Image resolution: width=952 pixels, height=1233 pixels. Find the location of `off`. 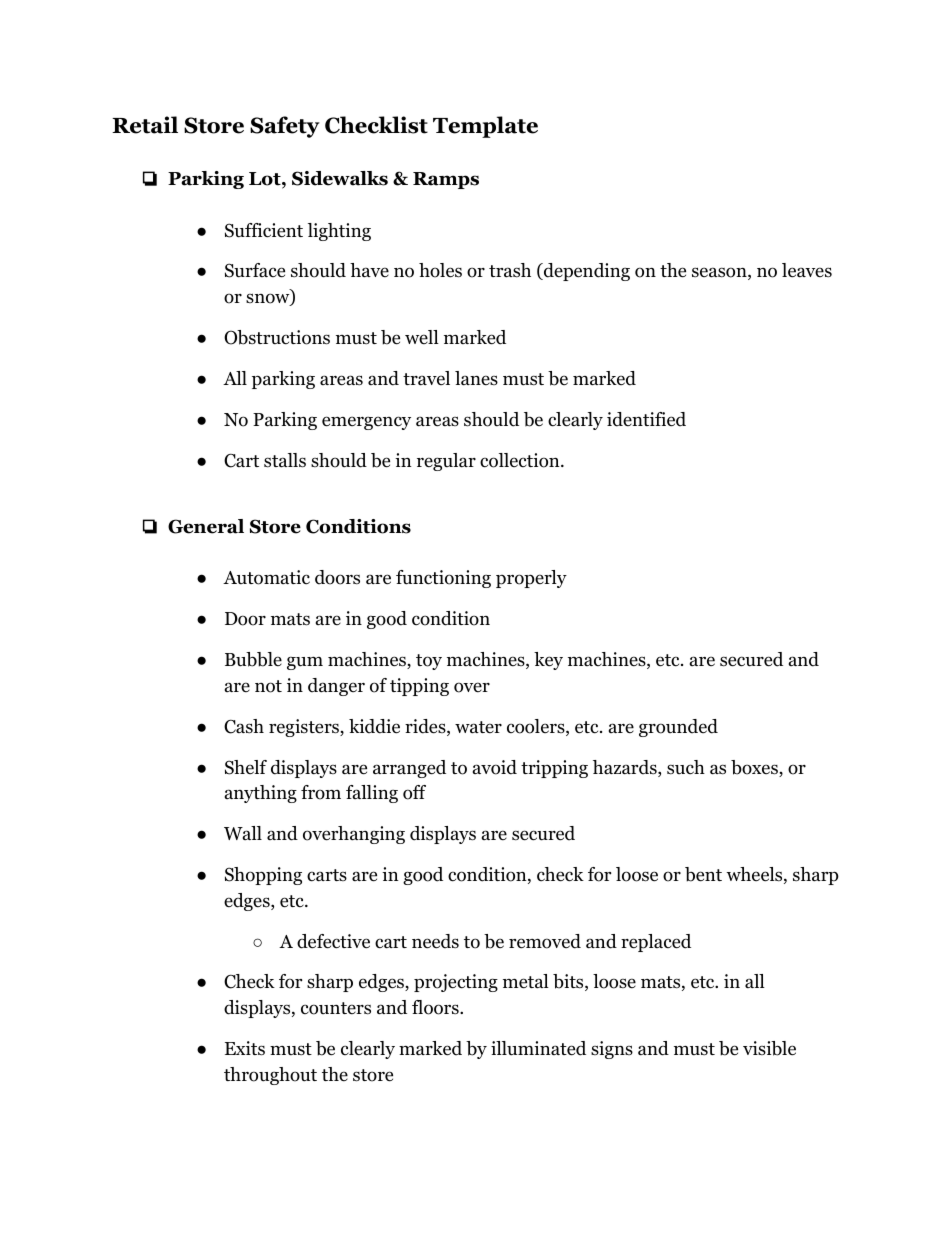

off is located at coordinates (414, 792).
